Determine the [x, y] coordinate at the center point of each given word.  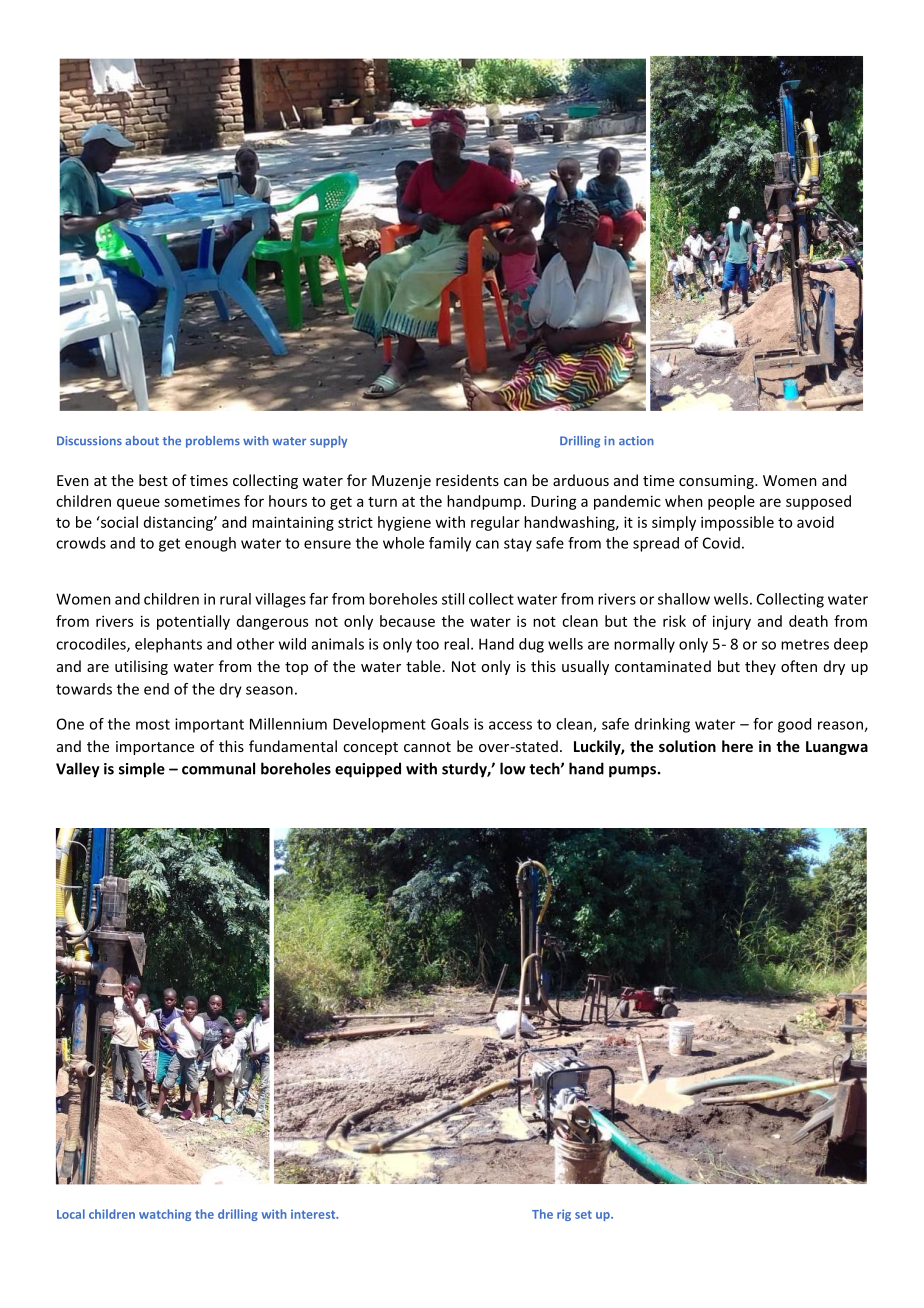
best [153, 480]
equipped [368, 770]
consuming [717, 482]
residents [467, 480]
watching [165, 1215]
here [737, 746]
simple [142, 770]
